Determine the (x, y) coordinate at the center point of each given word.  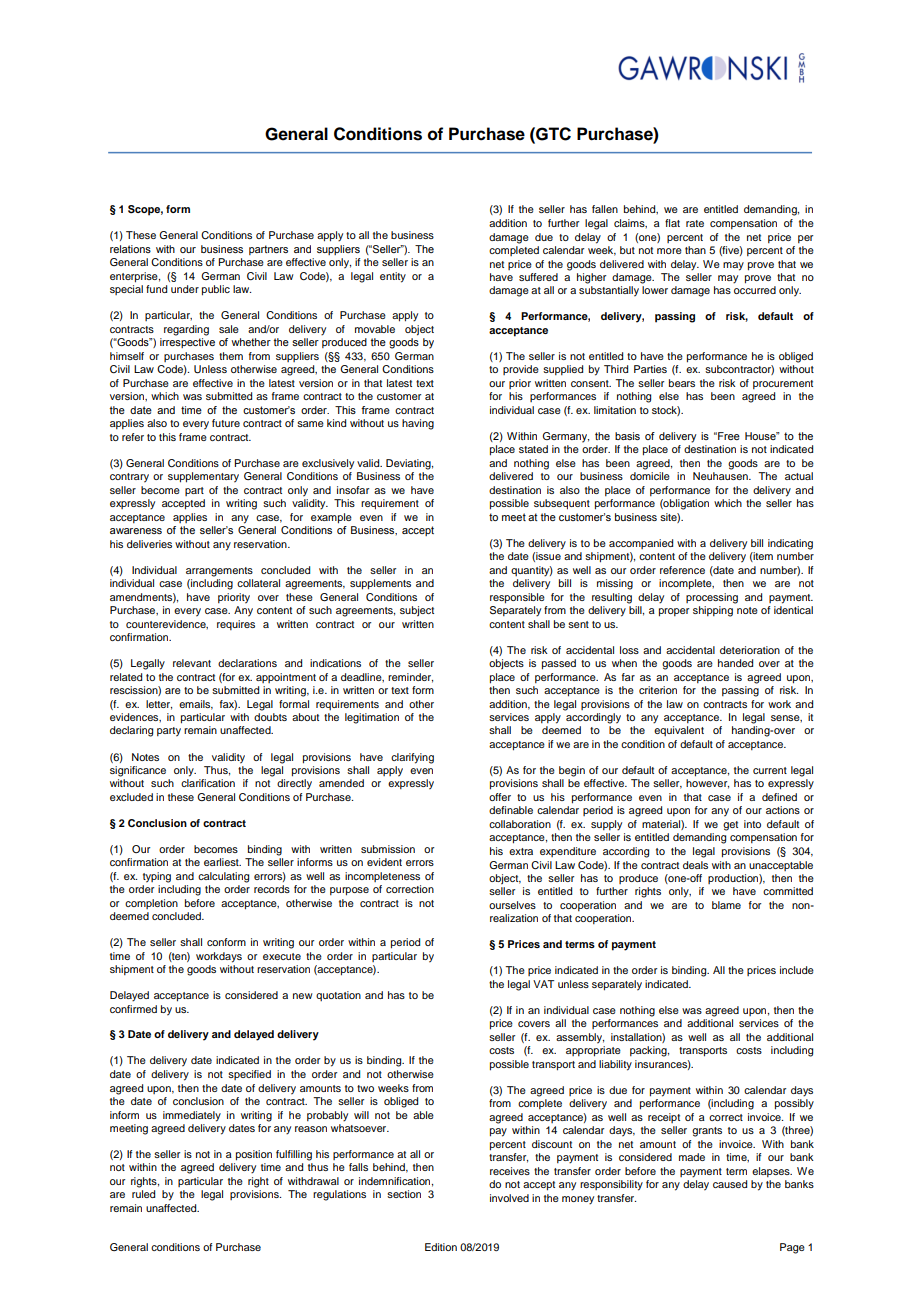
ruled (143, 1194)
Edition (441, 1247)
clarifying (412, 758)
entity (393, 277)
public (216, 290)
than (695, 250)
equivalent (679, 731)
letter (159, 705)
